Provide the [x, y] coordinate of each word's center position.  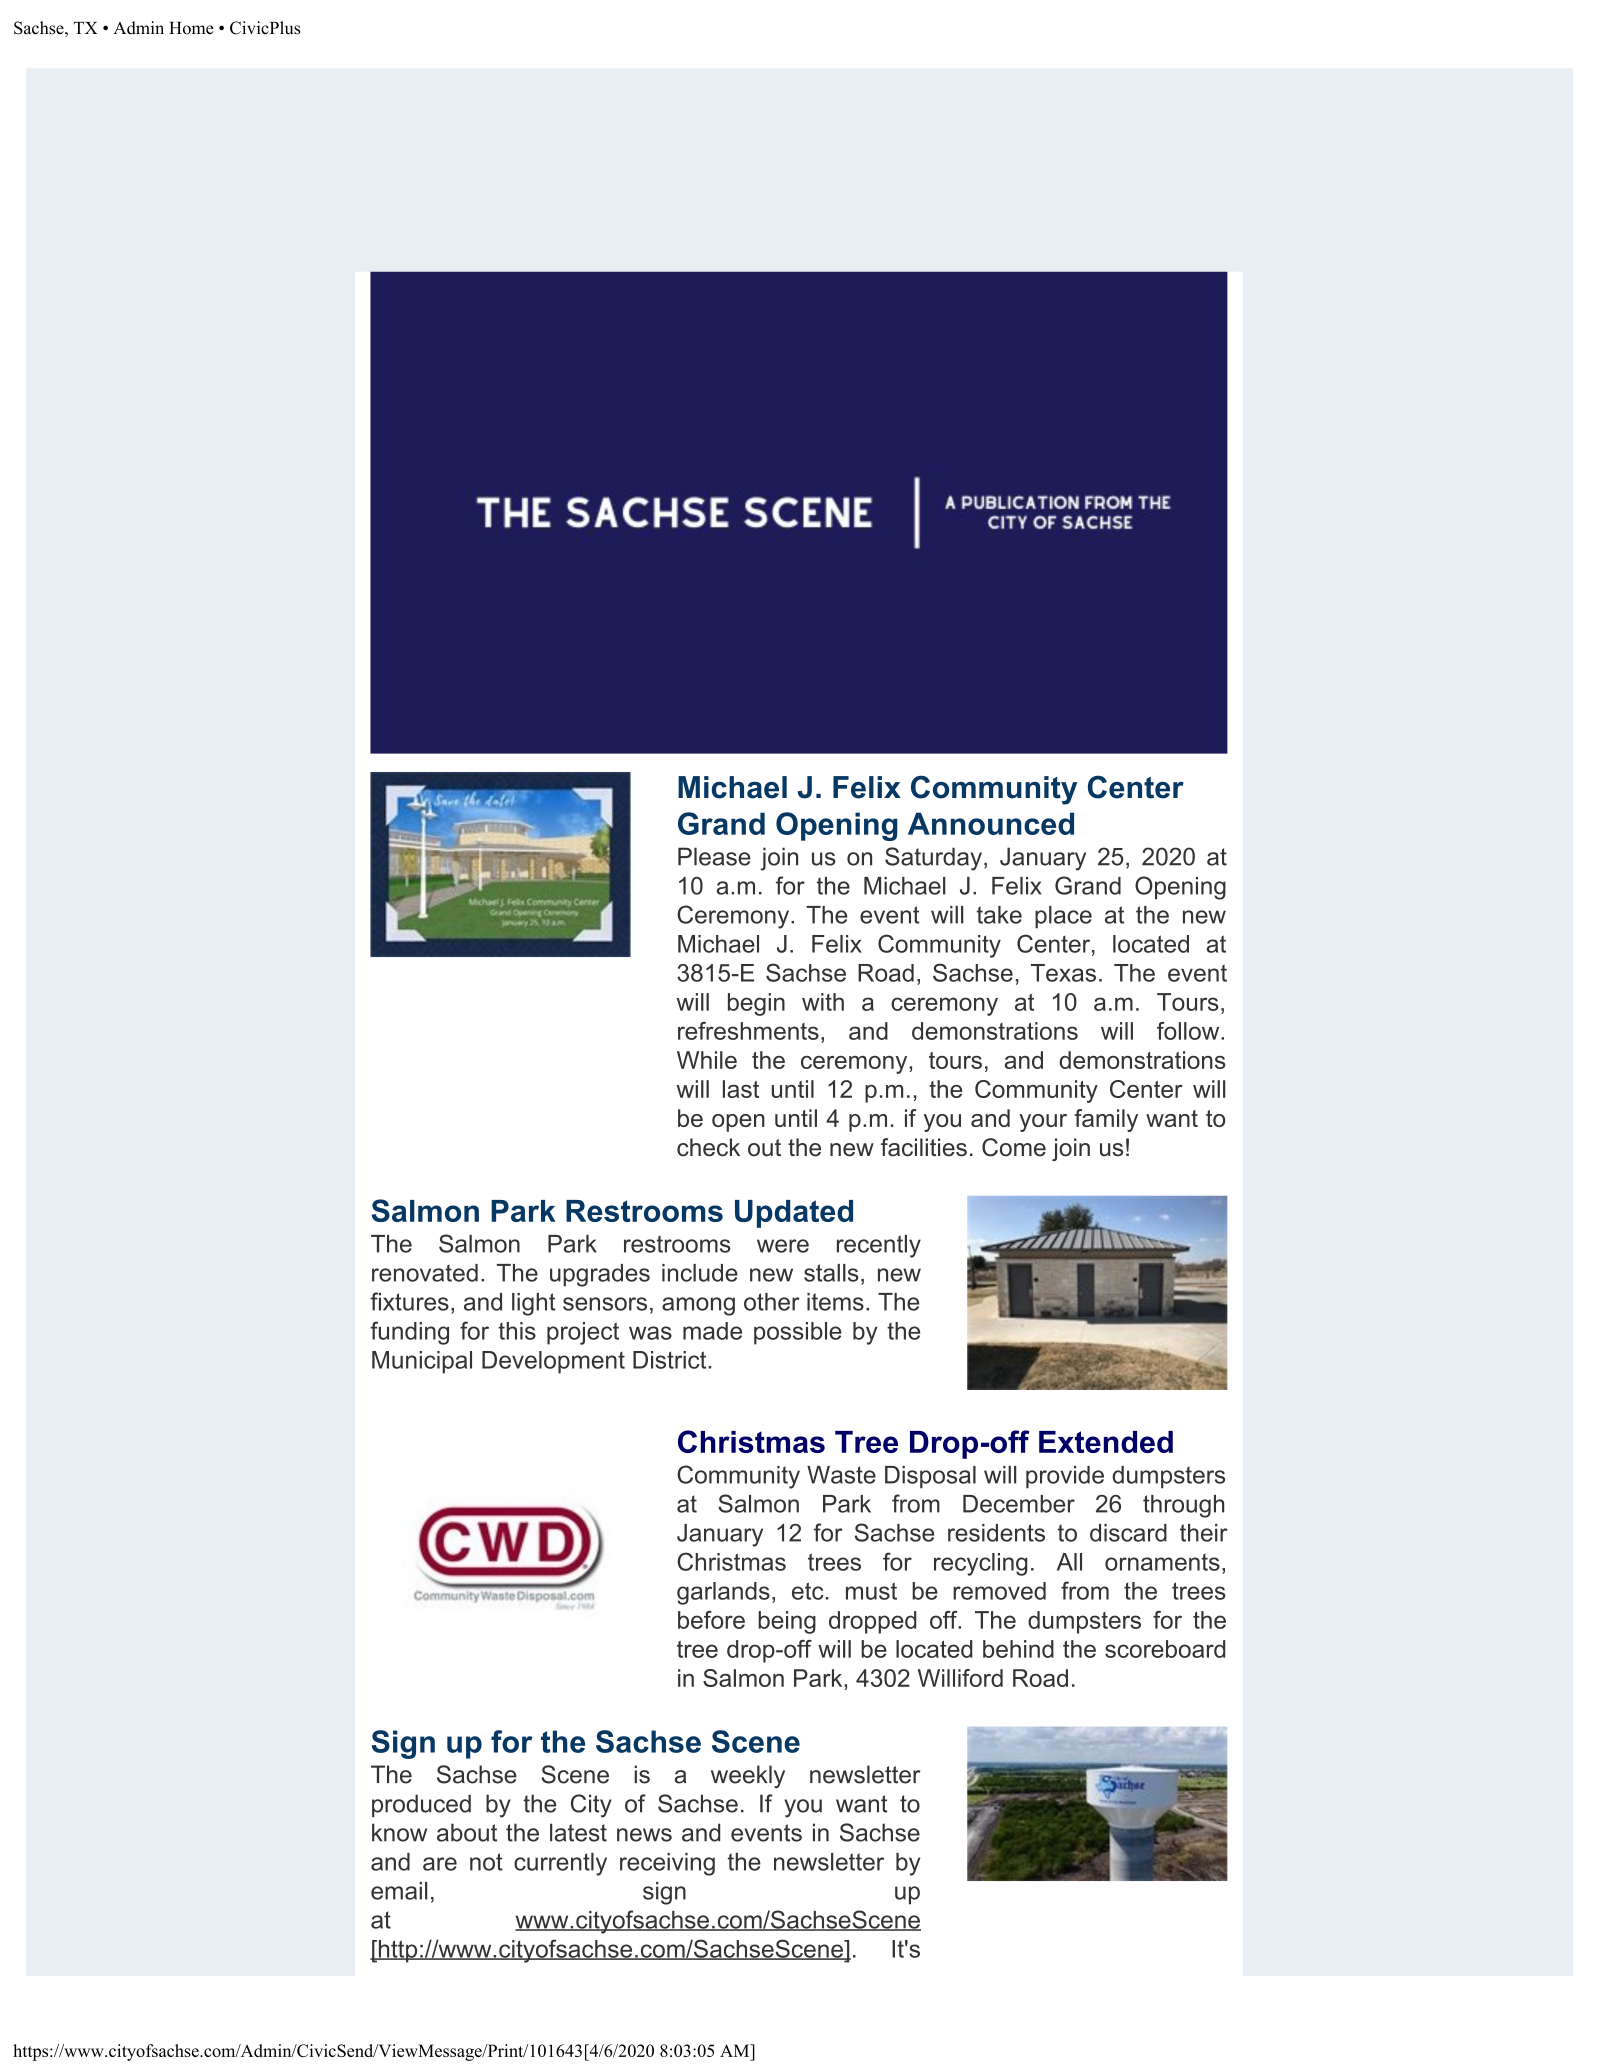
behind [1018, 1649]
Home [191, 28]
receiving [667, 1864]
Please [714, 856]
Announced [991, 823]
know [399, 1832]
